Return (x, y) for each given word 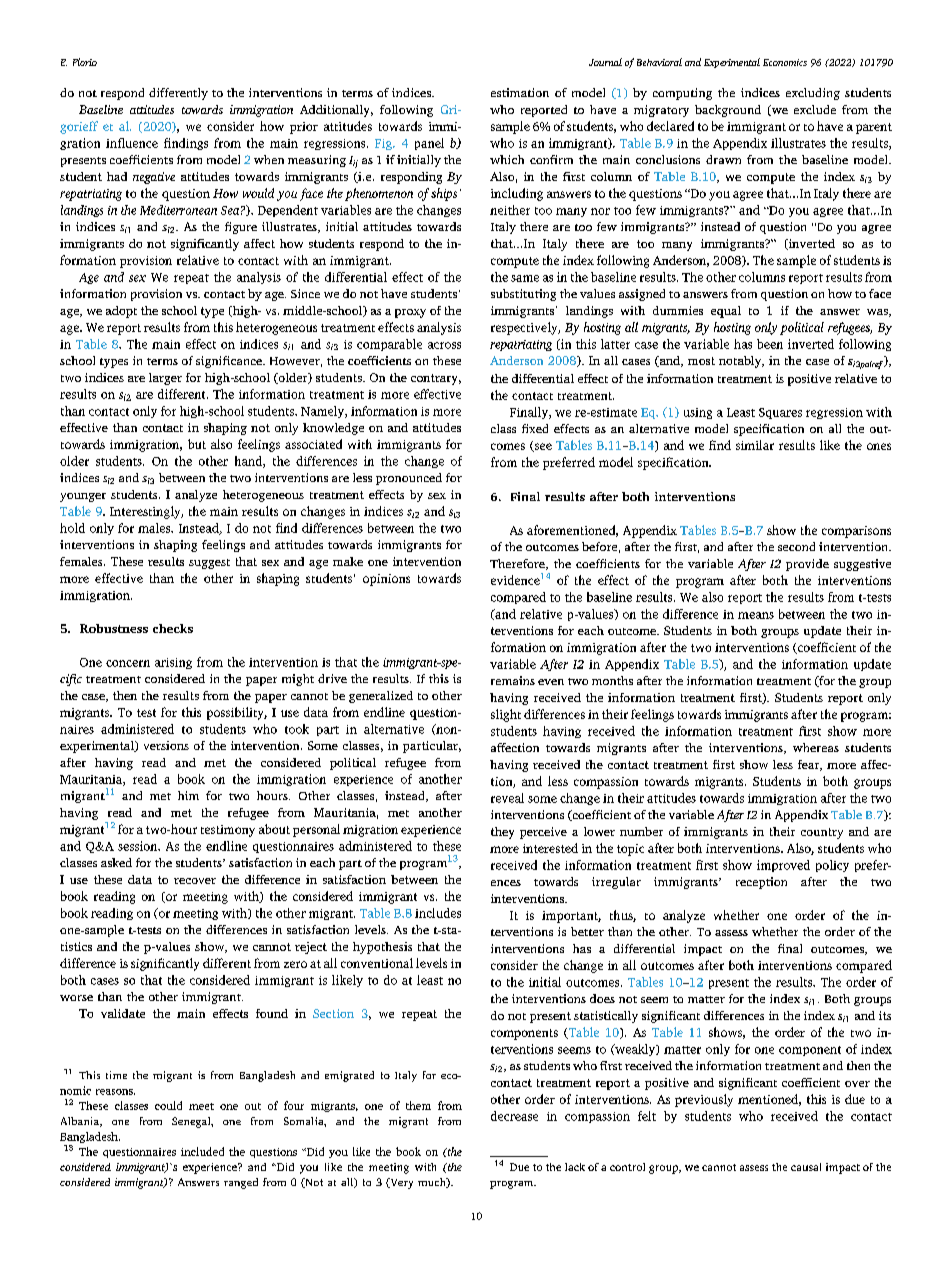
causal (806, 1167)
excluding (813, 94)
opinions (386, 580)
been (770, 344)
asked (116, 862)
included (202, 1151)
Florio (85, 62)
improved (783, 866)
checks (173, 628)
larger (165, 379)
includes (438, 913)
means (756, 615)
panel (429, 144)
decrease (514, 1116)
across (444, 345)
